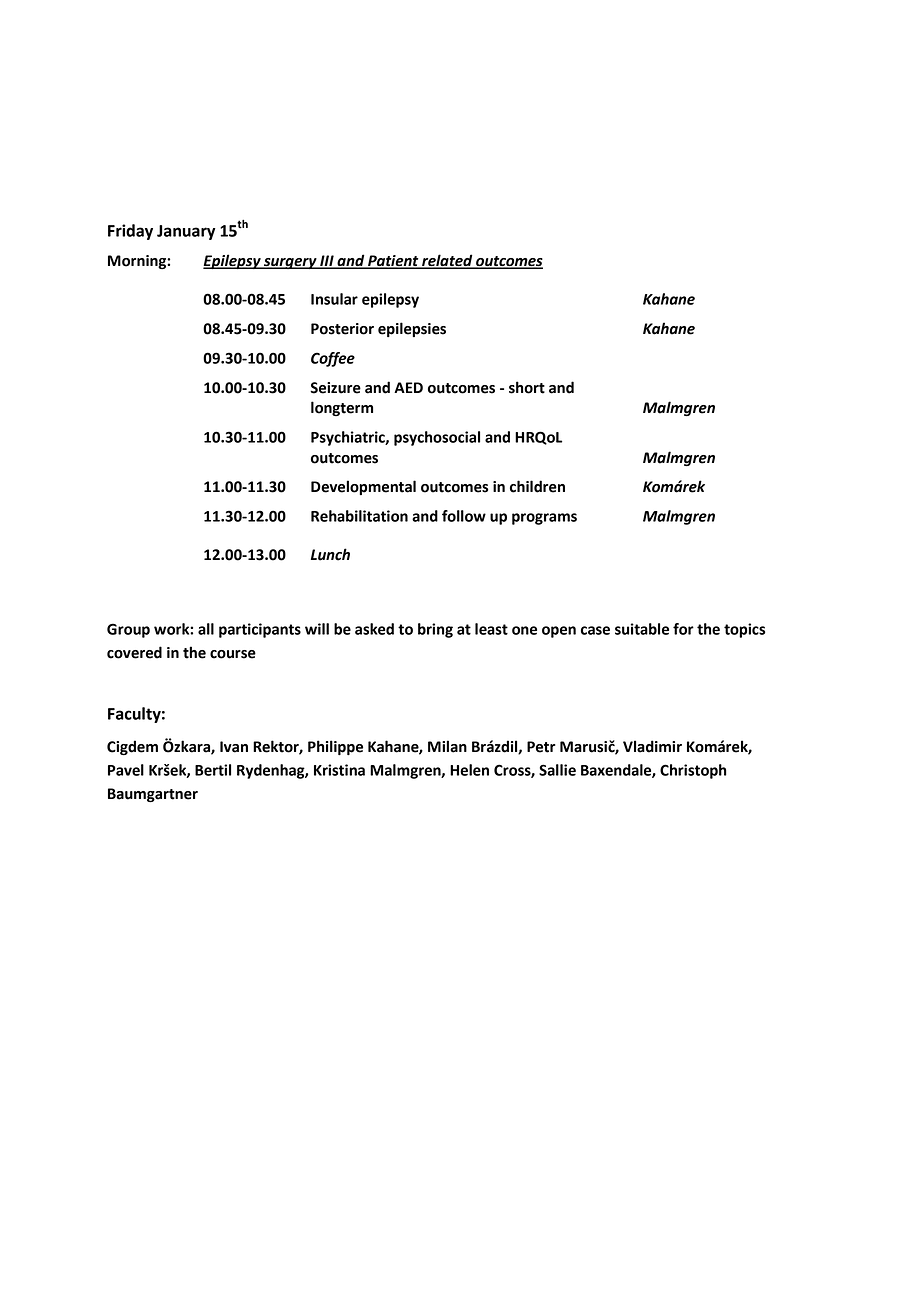 The height and width of the page is (1308, 924). Describe the element at coordinates (234, 747) in the page. I see `Ivan` at that location.
